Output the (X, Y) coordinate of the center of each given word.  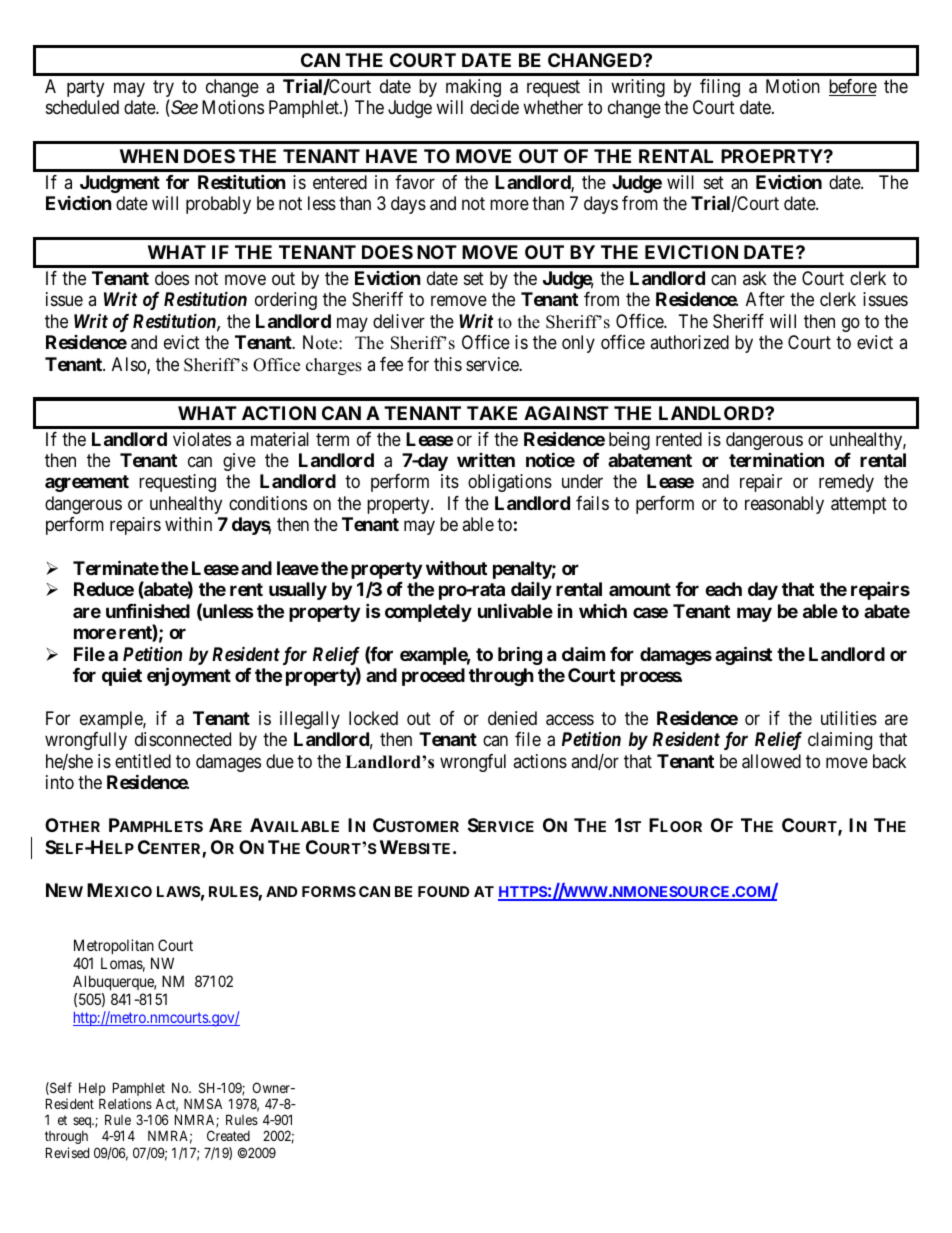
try (163, 90)
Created (228, 1135)
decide (494, 107)
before (853, 87)
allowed (771, 761)
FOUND (443, 891)
